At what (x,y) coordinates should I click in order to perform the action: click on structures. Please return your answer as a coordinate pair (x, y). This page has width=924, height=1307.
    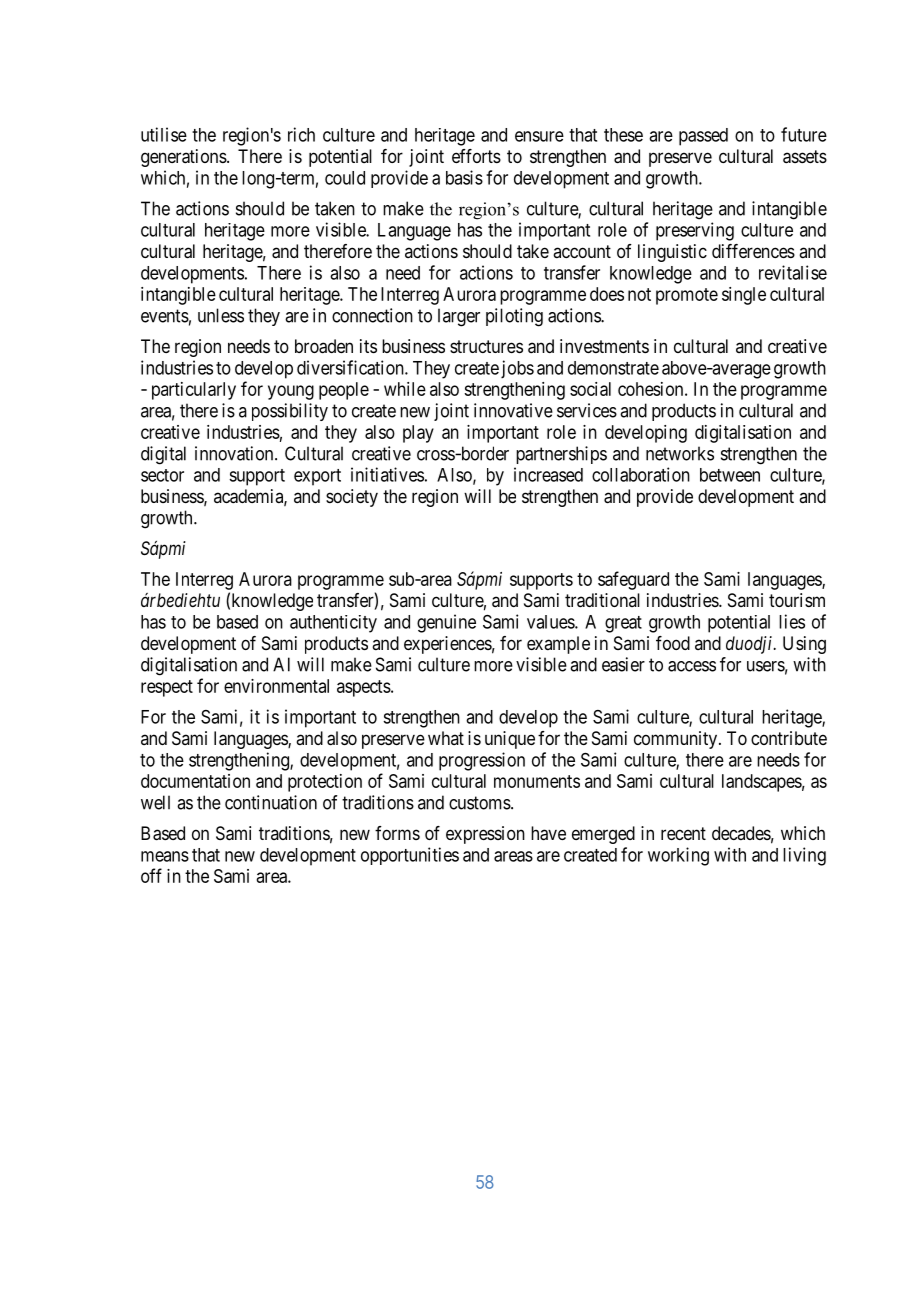
    Looking at the image, I should click on (486, 346).
